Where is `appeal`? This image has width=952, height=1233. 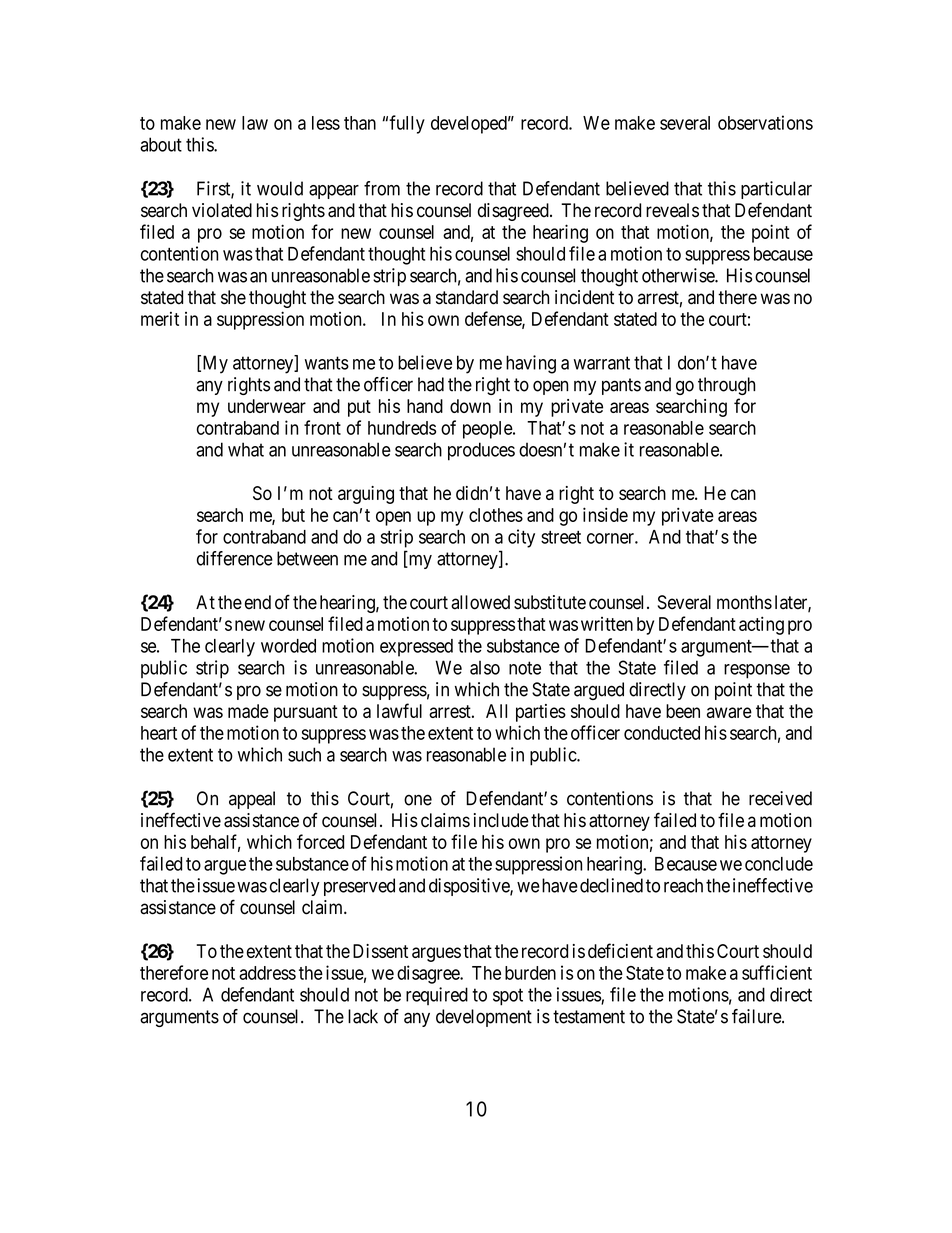
appeal is located at coordinates (252, 800).
